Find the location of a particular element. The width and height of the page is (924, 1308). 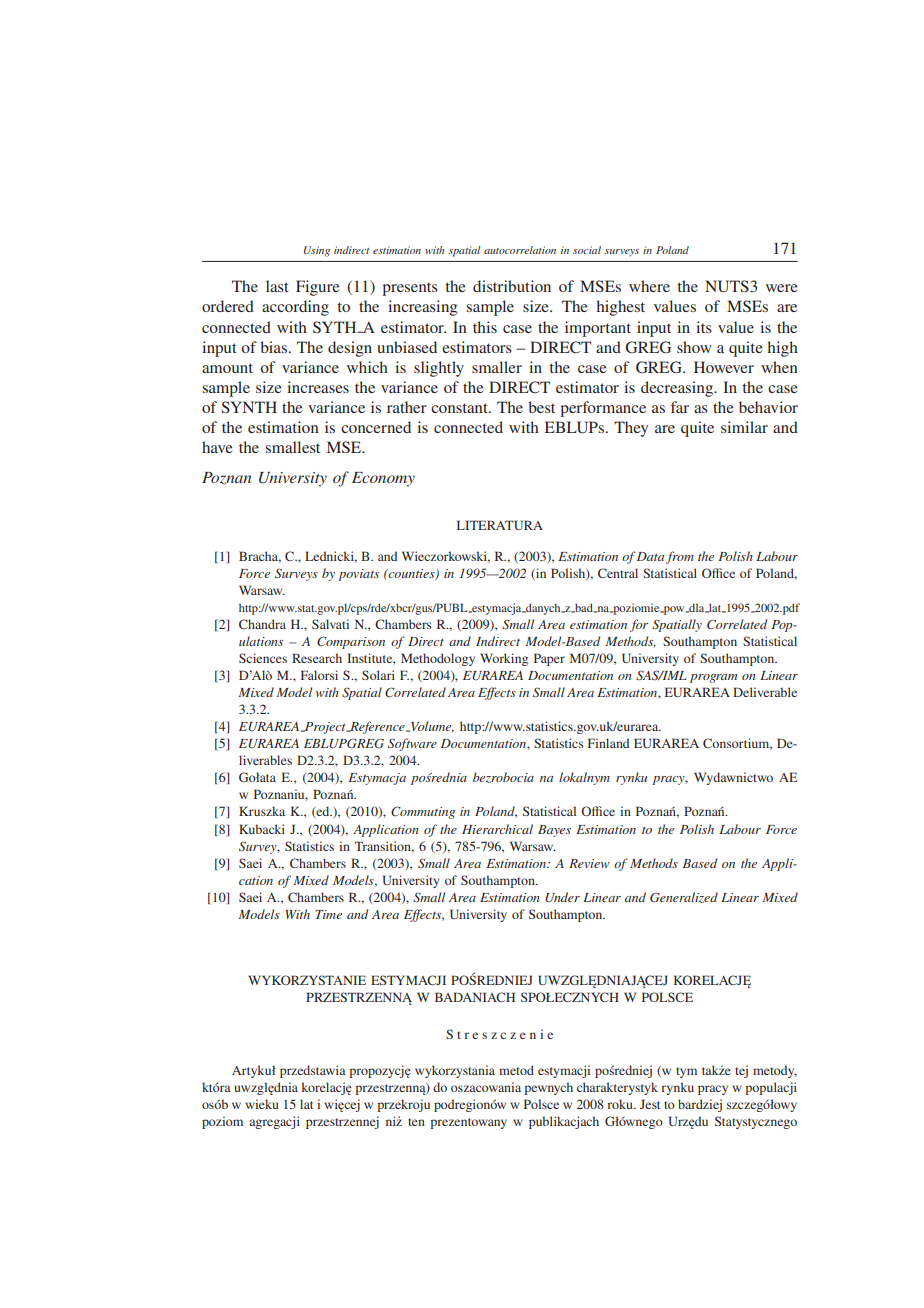

Sciences is located at coordinates (263, 658).
